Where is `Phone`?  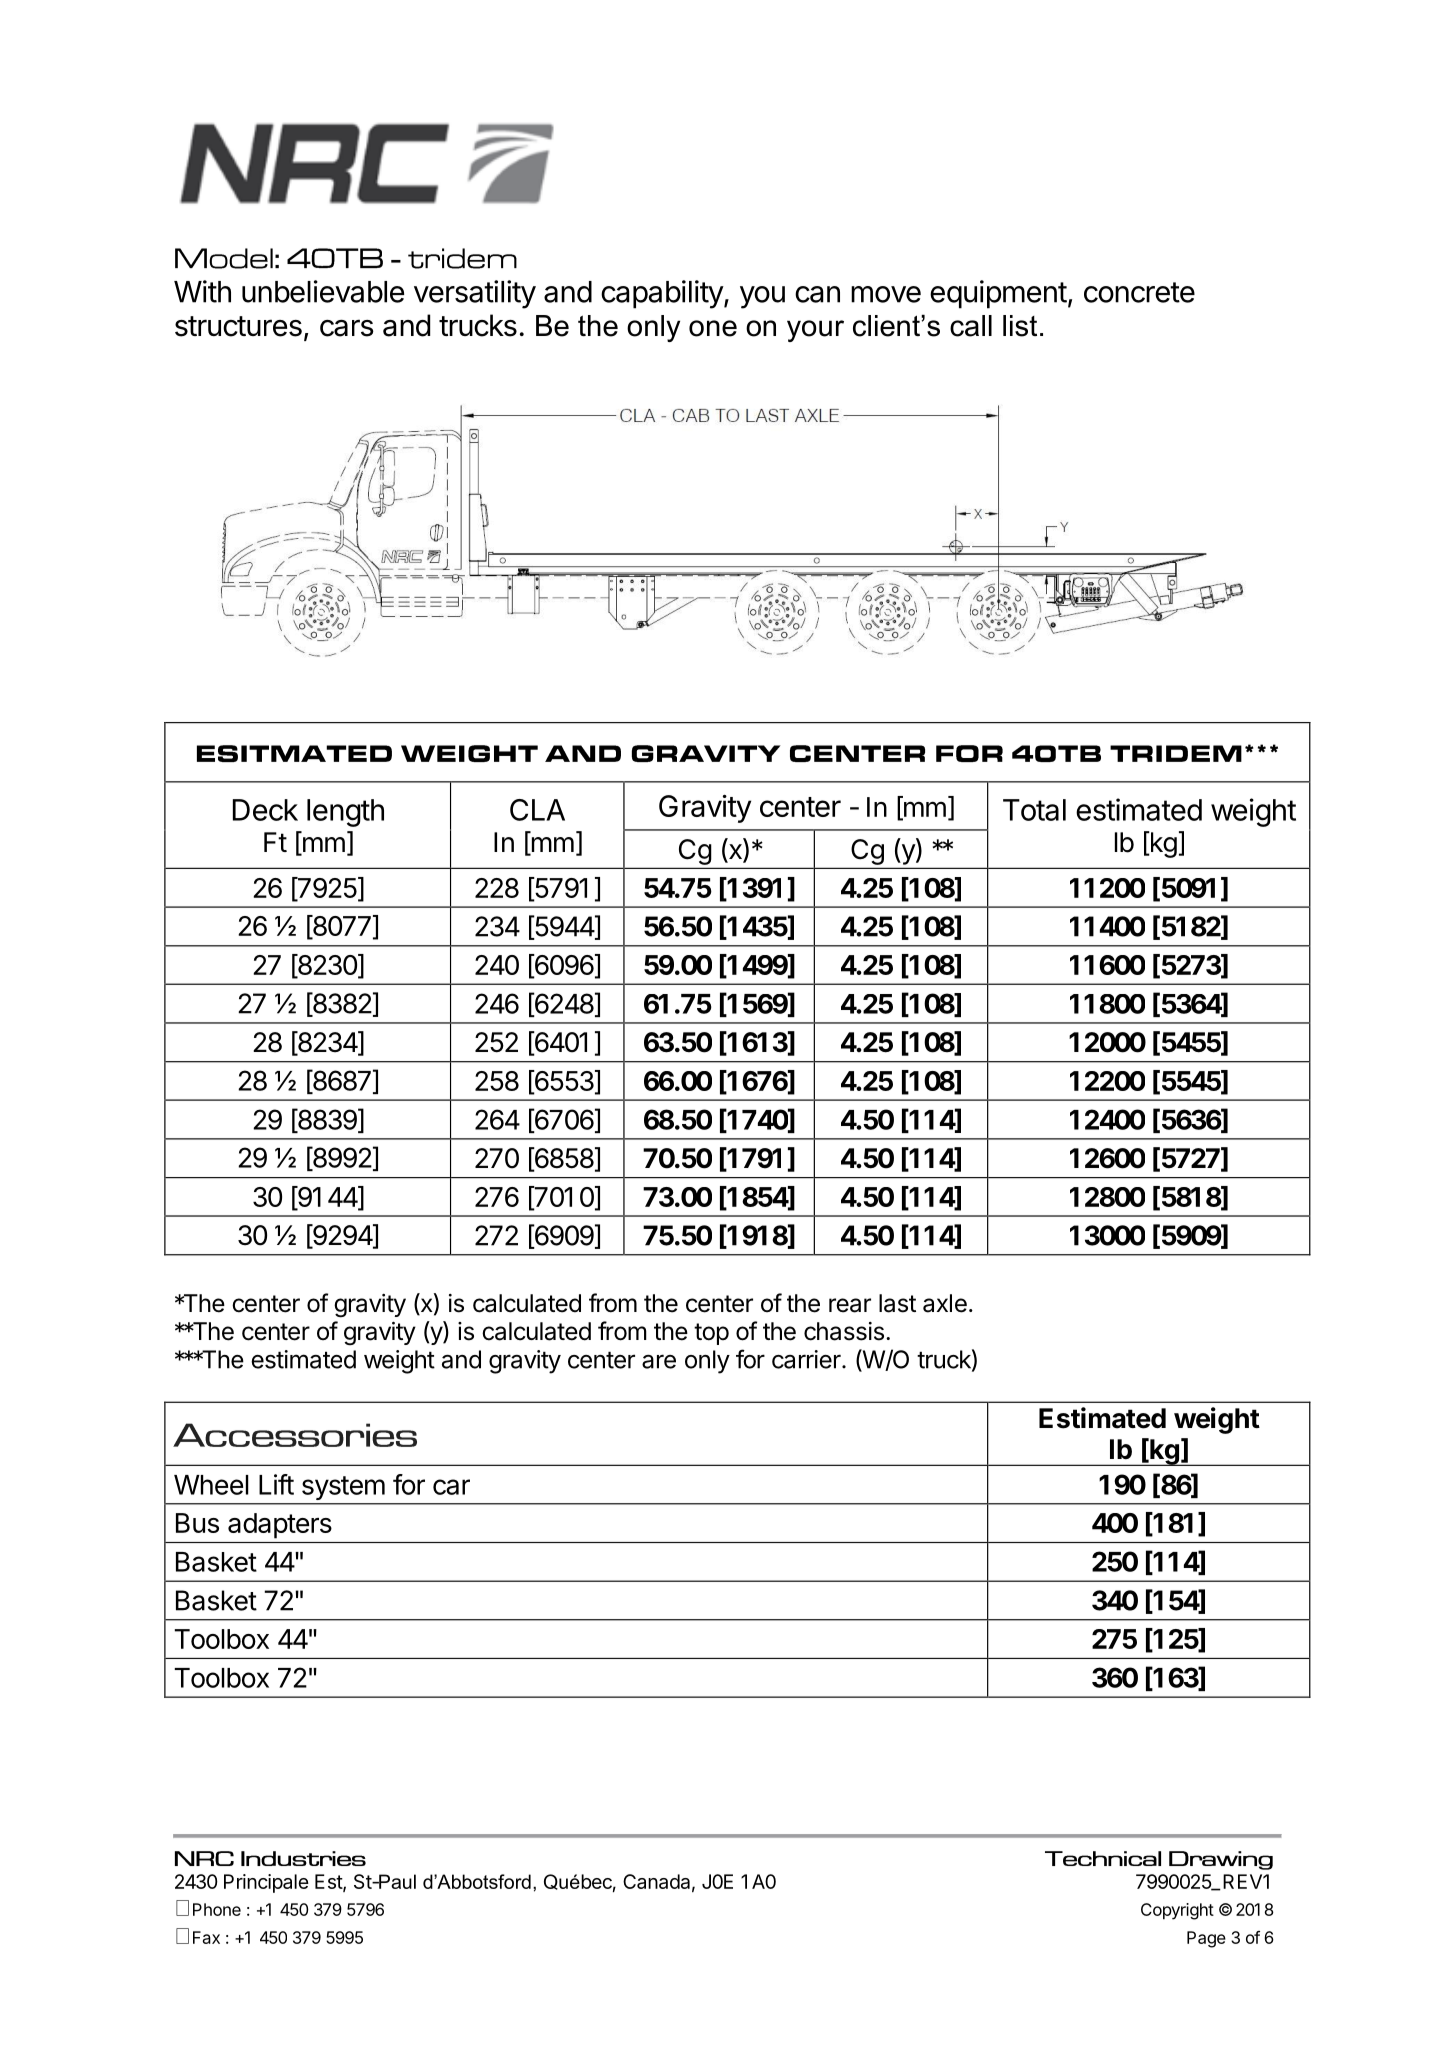
Phone is located at coordinates (217, 1909).
